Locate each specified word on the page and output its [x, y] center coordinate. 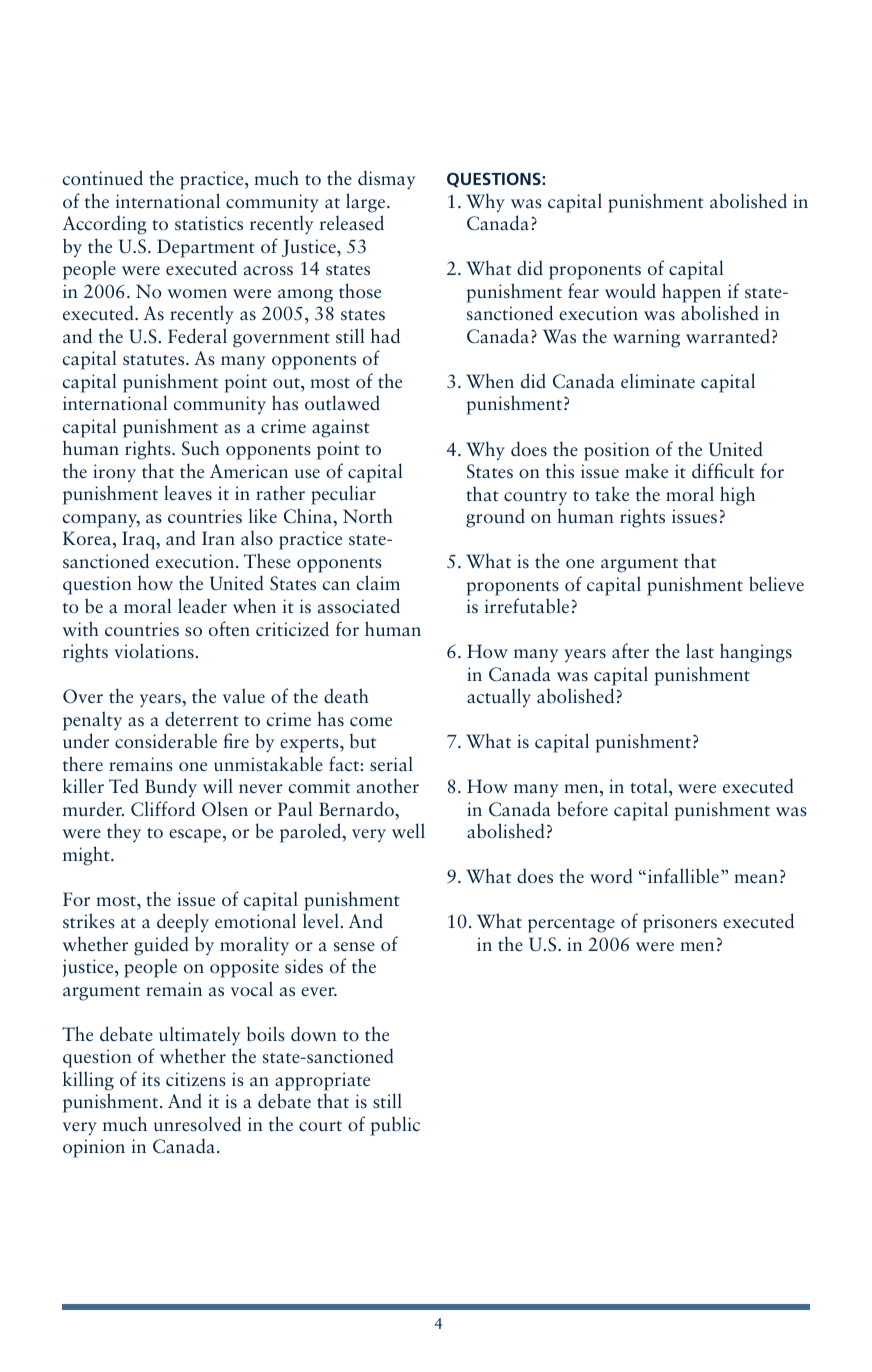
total [650, 787]
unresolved [197, 1124]
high [737, 496]
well [408, 830]
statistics [209, 223]
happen [691, 293]
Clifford [163, 809]
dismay [386, 180]
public [395, 1126]
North [368, 516]
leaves [188, 493]
